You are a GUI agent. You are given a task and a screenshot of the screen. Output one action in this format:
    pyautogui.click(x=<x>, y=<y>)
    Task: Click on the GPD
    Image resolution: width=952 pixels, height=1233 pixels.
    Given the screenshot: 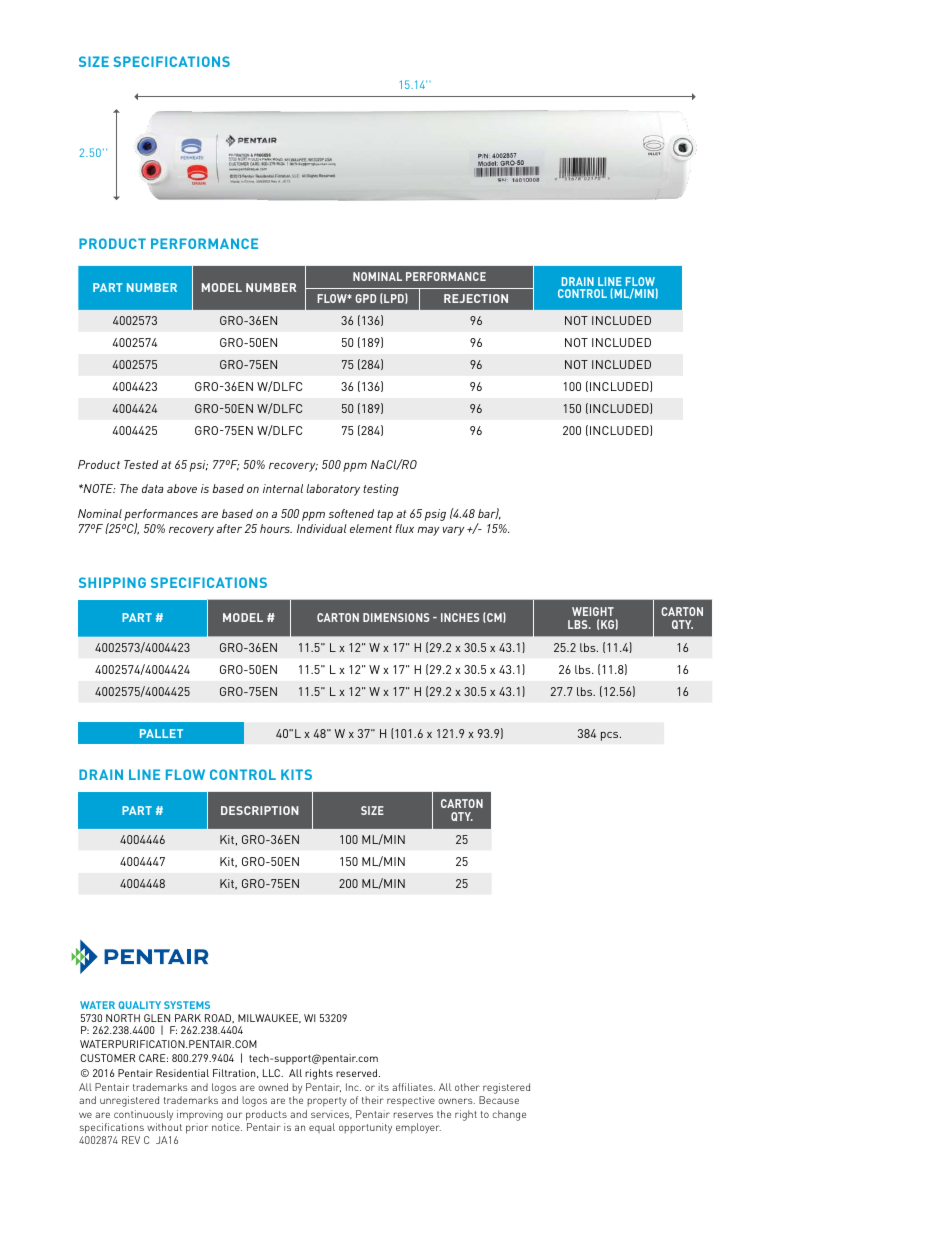 What is the action you would take?
    pyautogui.click(x=365, y=298)
